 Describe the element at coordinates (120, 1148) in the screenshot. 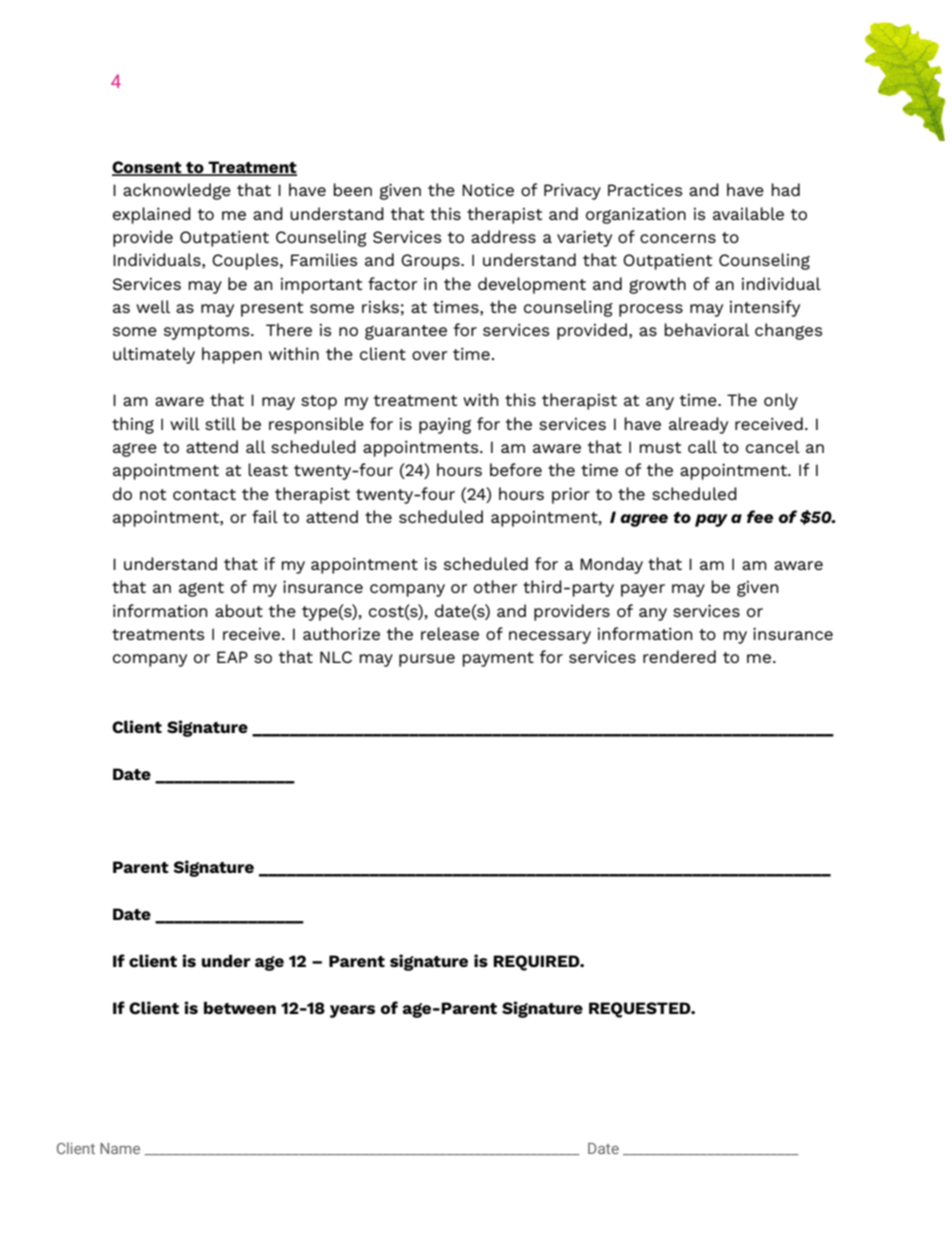

I see `Name` at that location.
